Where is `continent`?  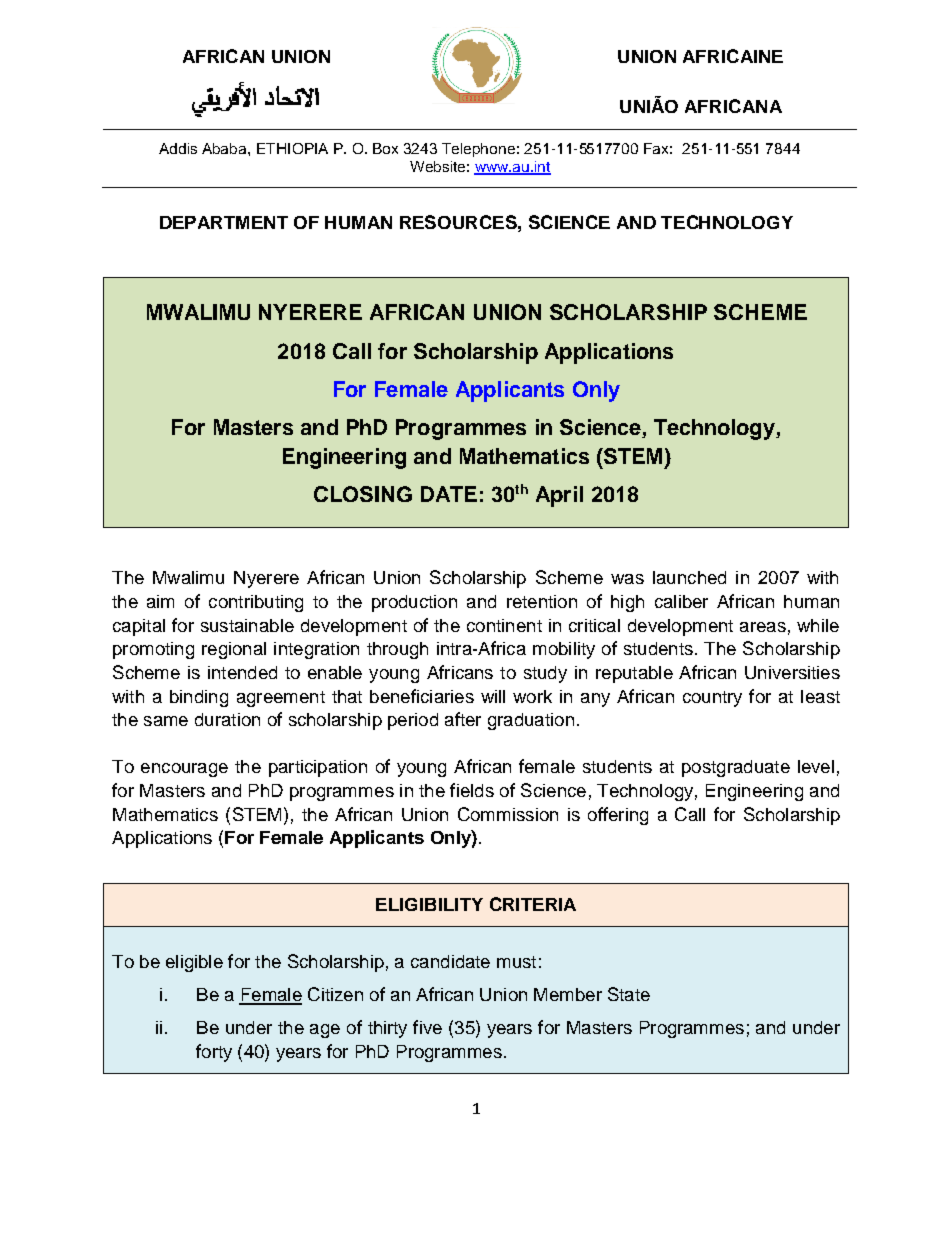
continent is located at coordinates (504, 625).
